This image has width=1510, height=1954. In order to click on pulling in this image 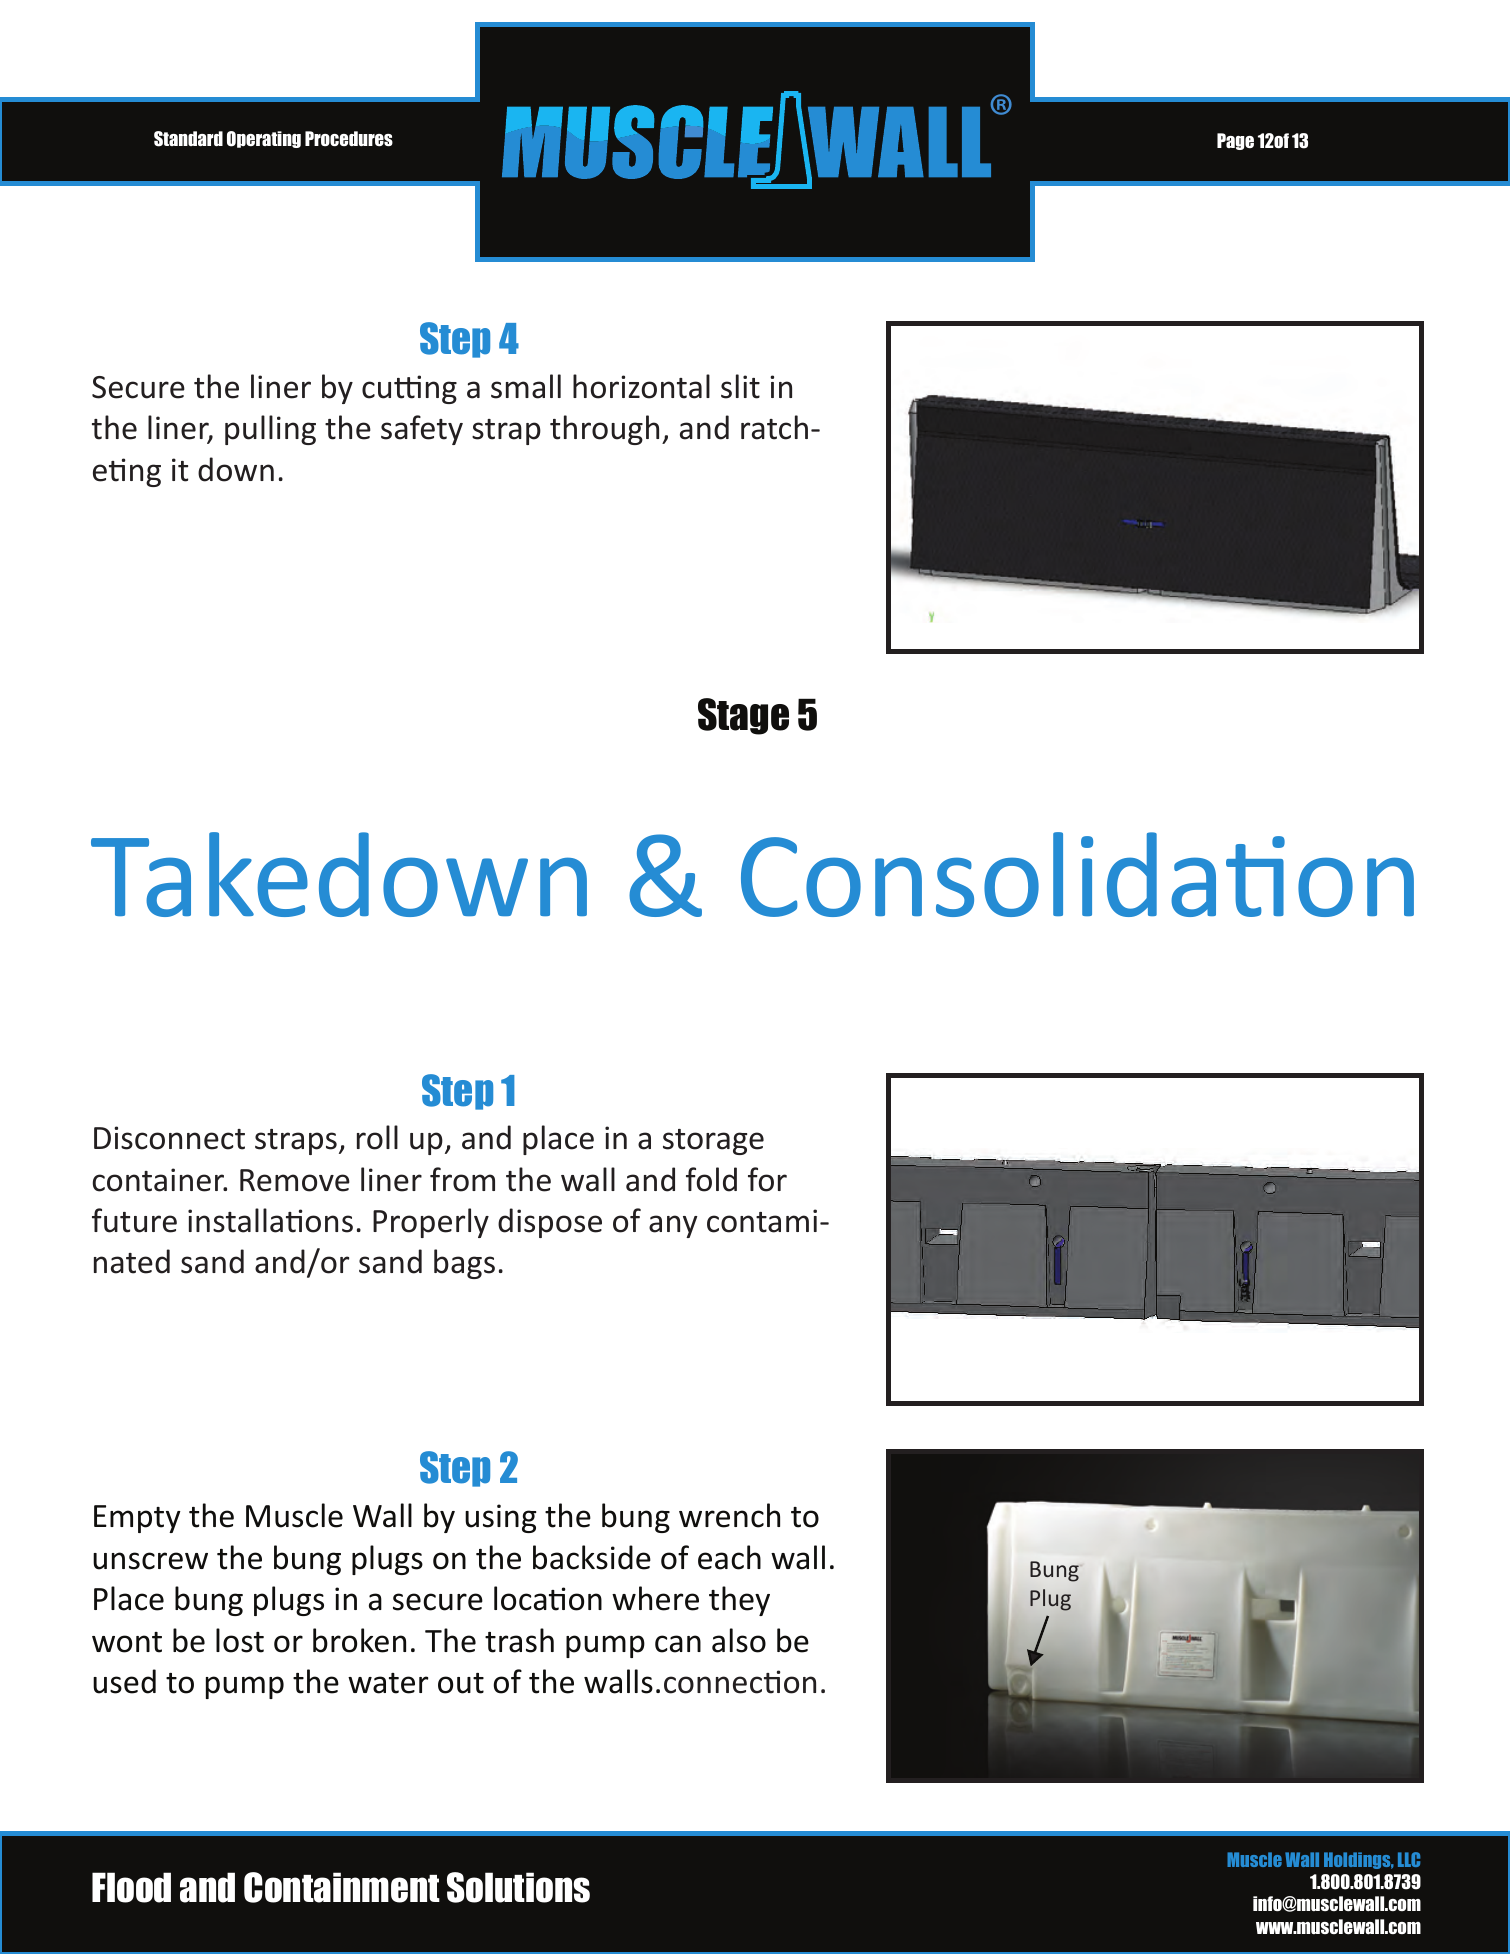, I will do `click(270, 430)`.
